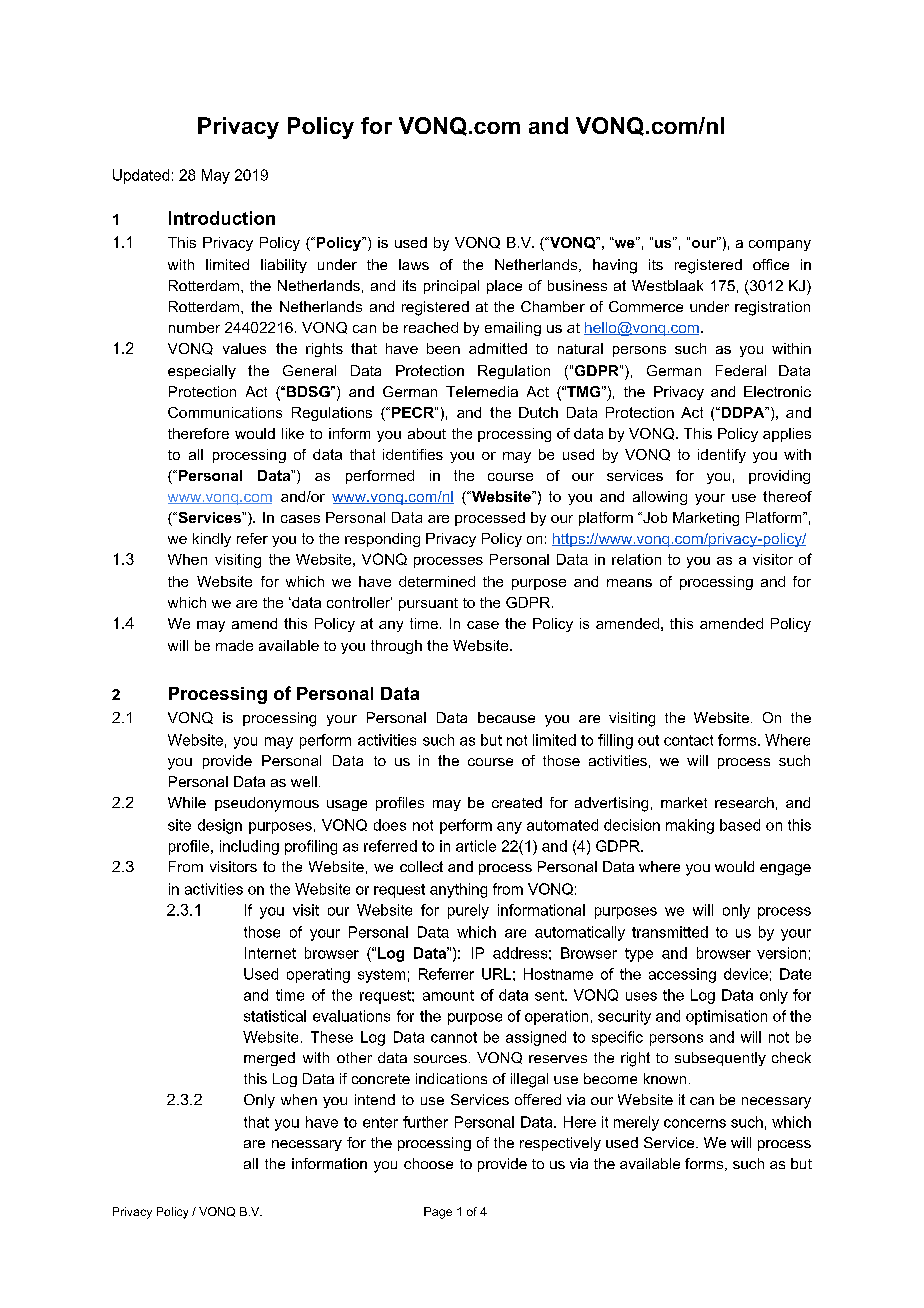 The width and height of the screenshot is (924, 1308). What do you see at coordinates (270, 953) in the screenshot?
I see `Internet` at bounding box center [270, 953].
